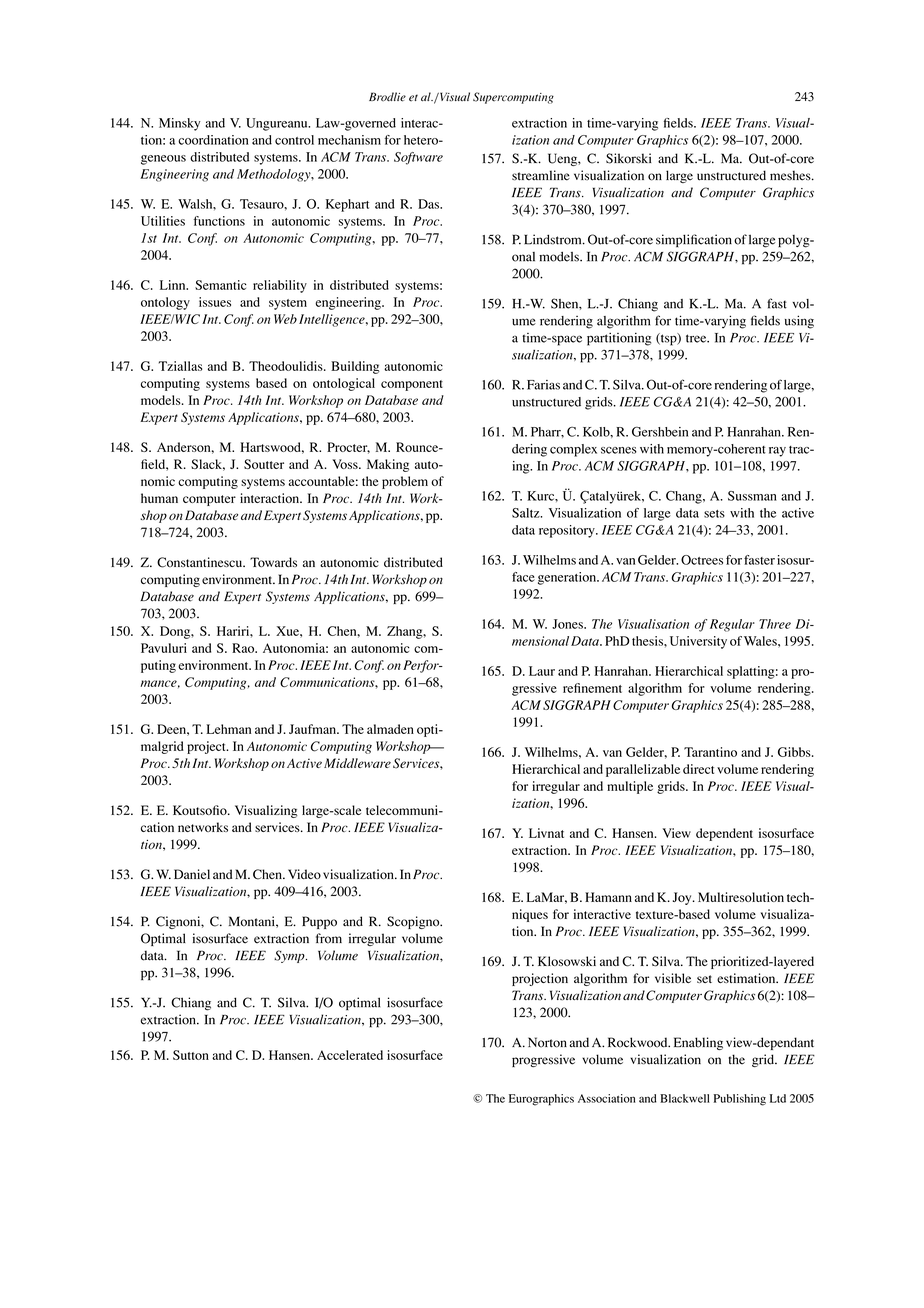 This image has height=1308, width=924. What do you see at coordinates (740, 1100) in the image?
I see `Publishing` at bounding box center [740, 1100].
